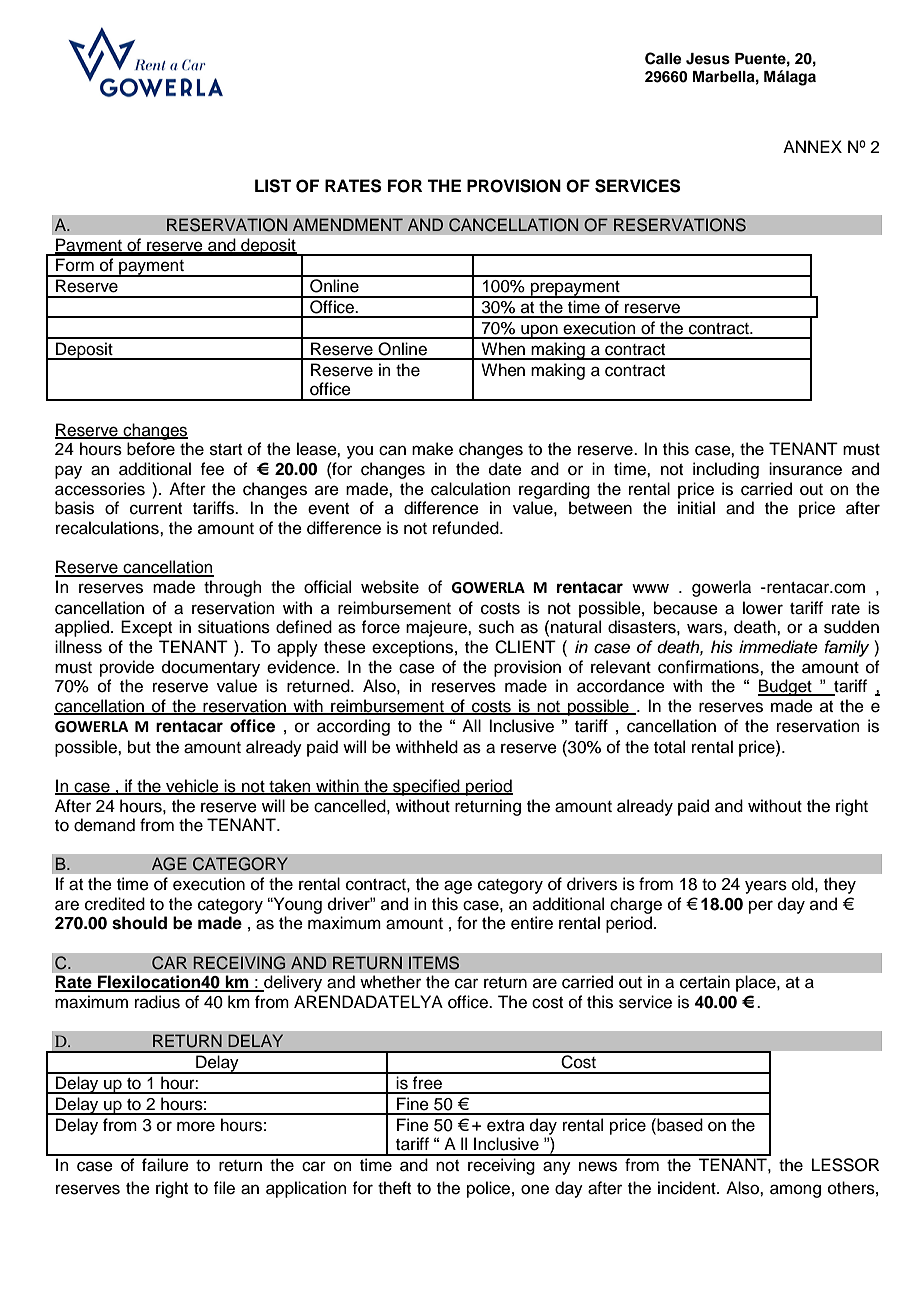 The width and height of the image is (924, 1308). I want to click on more, so click(196, 1126).
